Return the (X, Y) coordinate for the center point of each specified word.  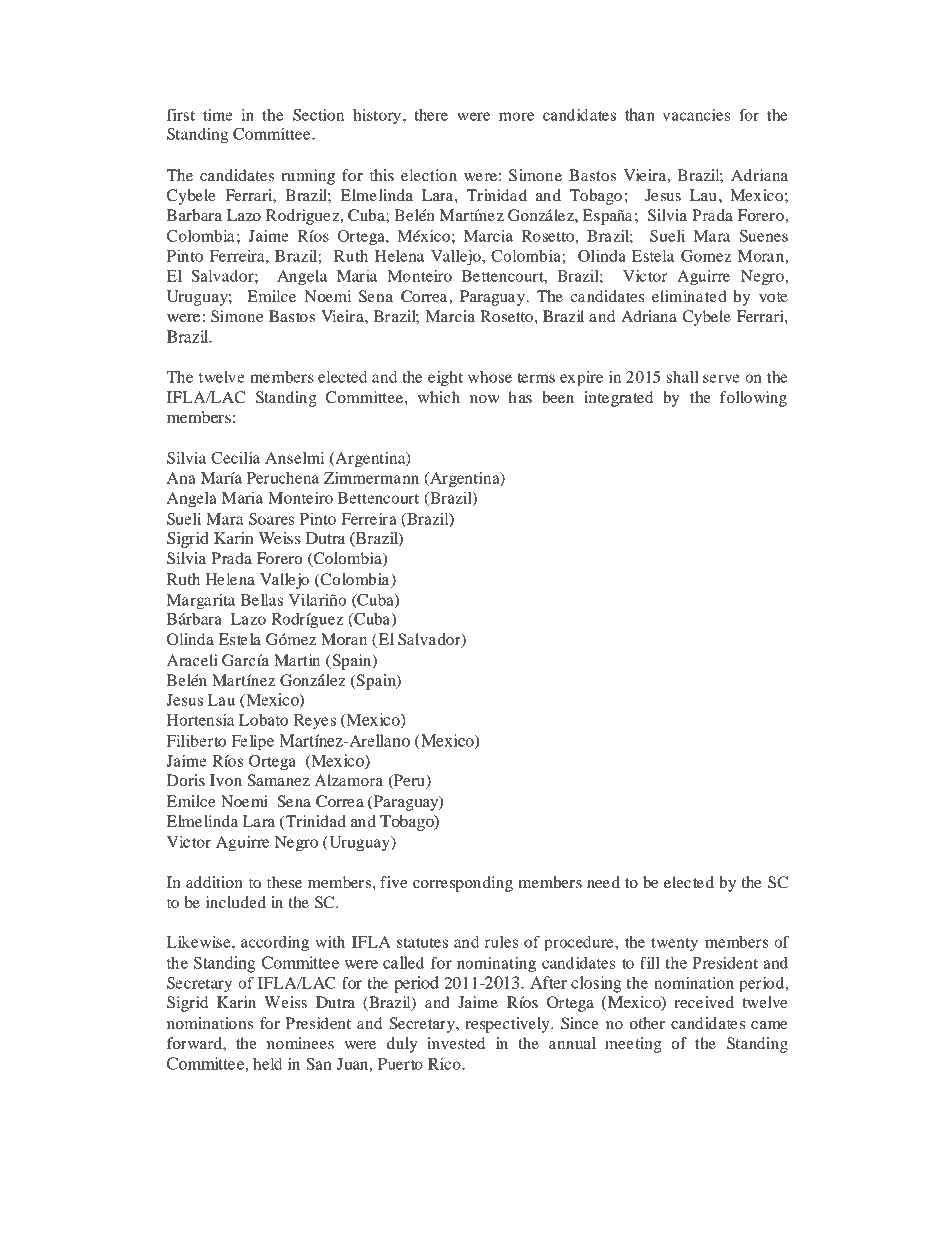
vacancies (696, 115)
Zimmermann (371, 478)
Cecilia (235, 458)
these (284, 882)
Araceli (192, 660)
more (516, 116)
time (218, 115)
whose (490, 377)
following (753, 399)
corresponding (463, 884)
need (603, 882)
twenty (674, 945)
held (267, 1064)
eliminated (689, 296)
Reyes (315, 722)
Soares (271, 519)
